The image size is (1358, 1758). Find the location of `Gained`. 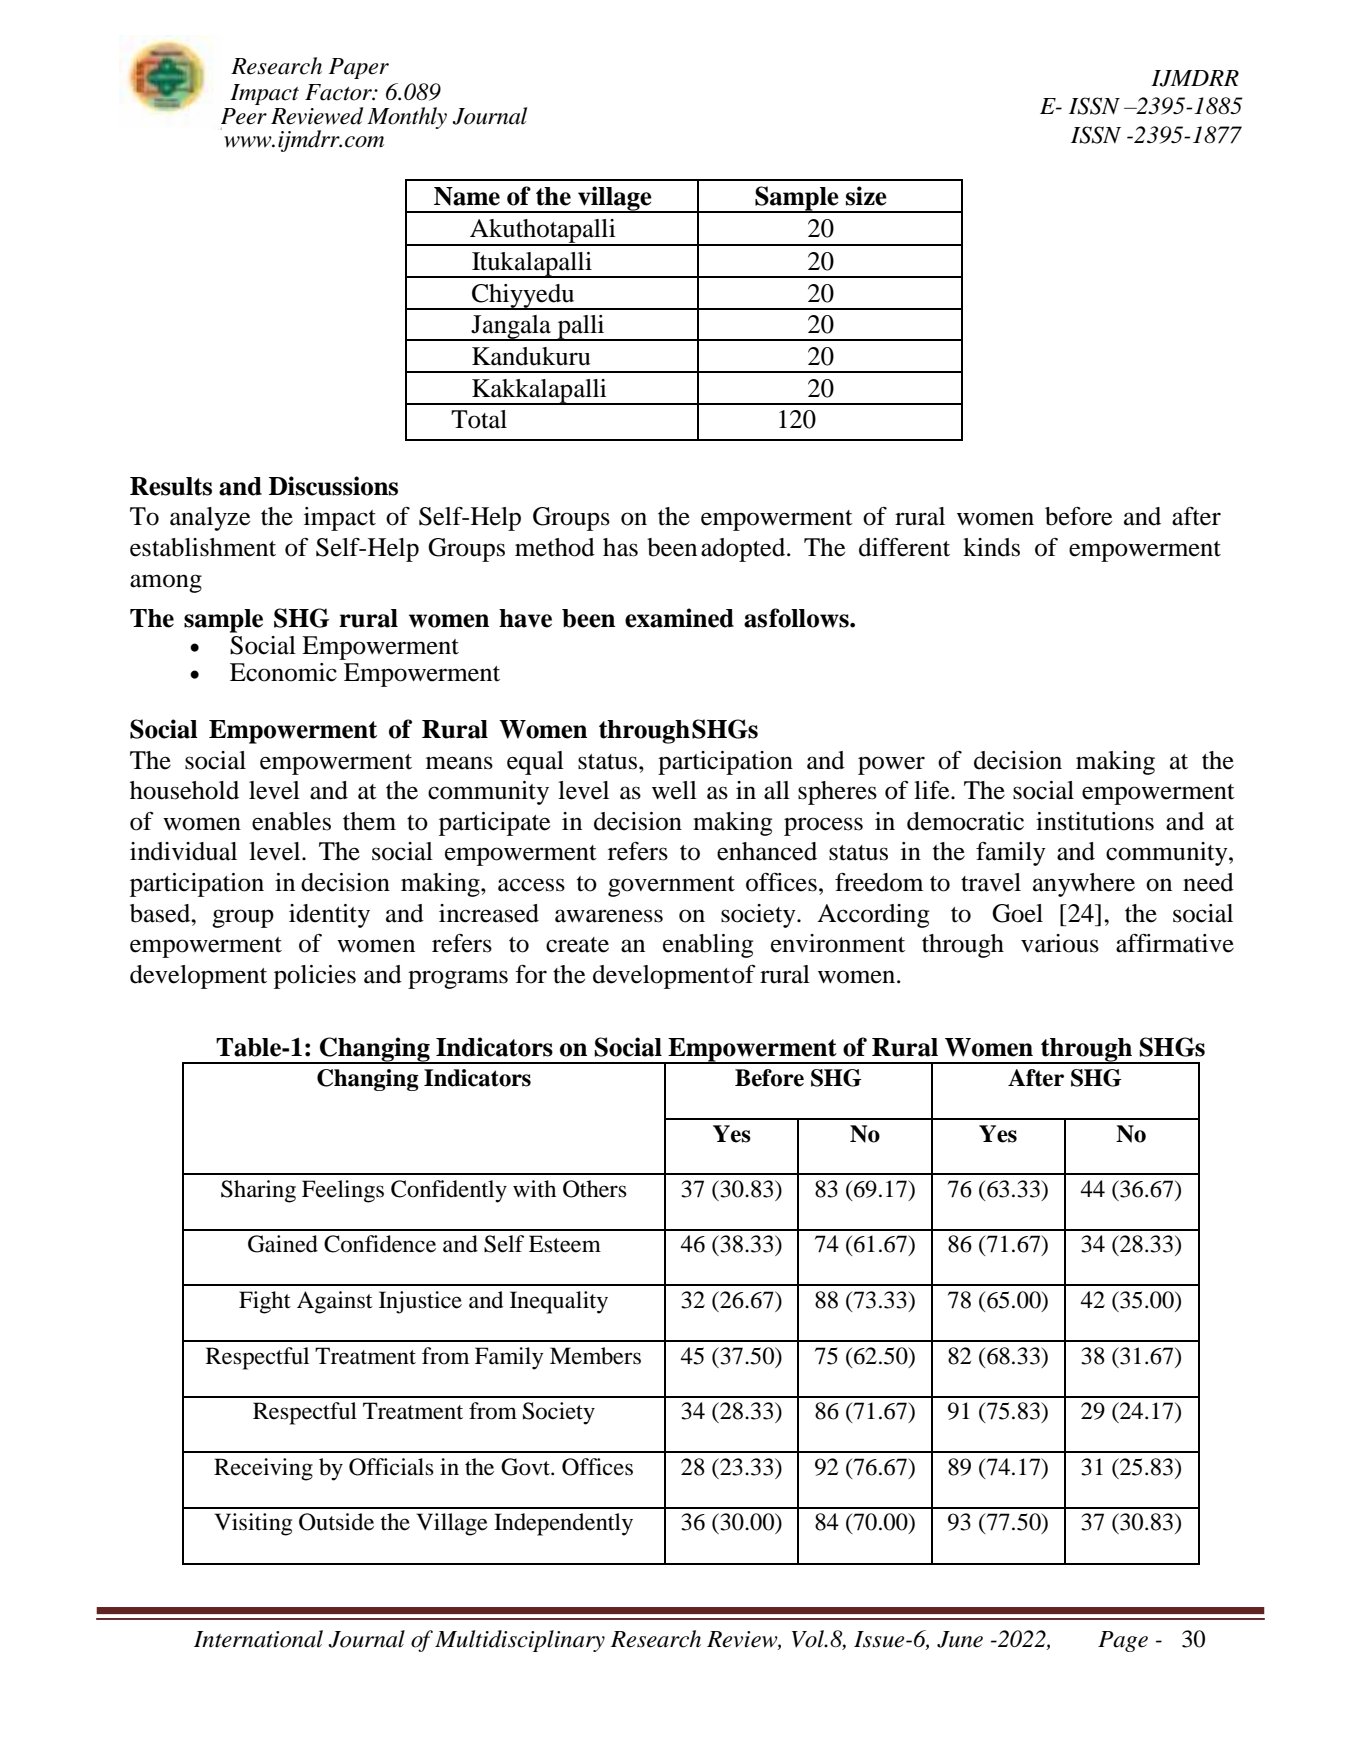

Gained is located at coordinates (283, 1244).
